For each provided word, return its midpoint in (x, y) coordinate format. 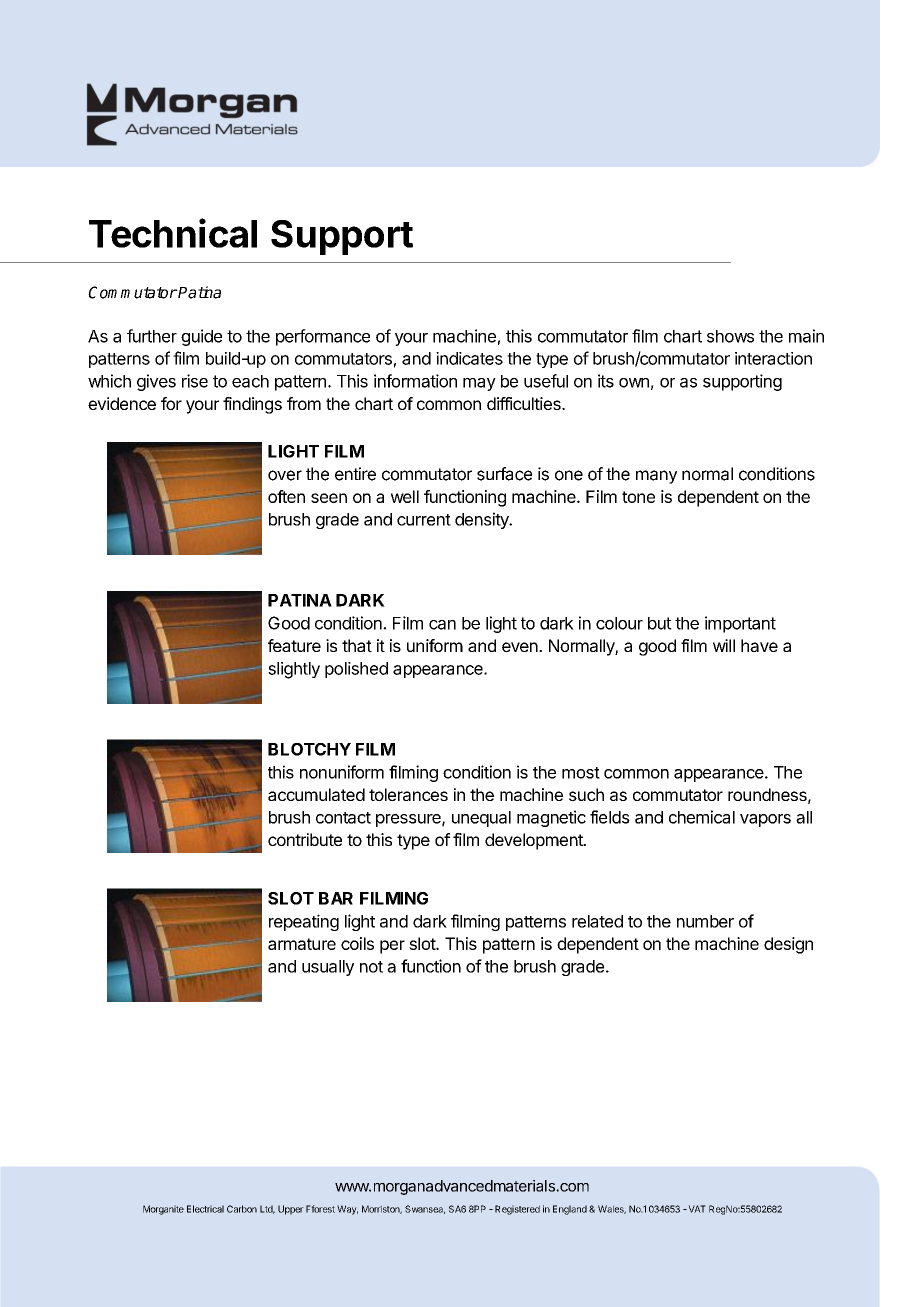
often (286, 496)
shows (730, 336)
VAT (696, 1209)
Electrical (205, 1209)
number (705, 921)
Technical (173, 233)
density (483, 520)
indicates (469, 358)
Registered (517, 1210)
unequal (481, 819)
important (740, 624)
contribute (305, 839)
